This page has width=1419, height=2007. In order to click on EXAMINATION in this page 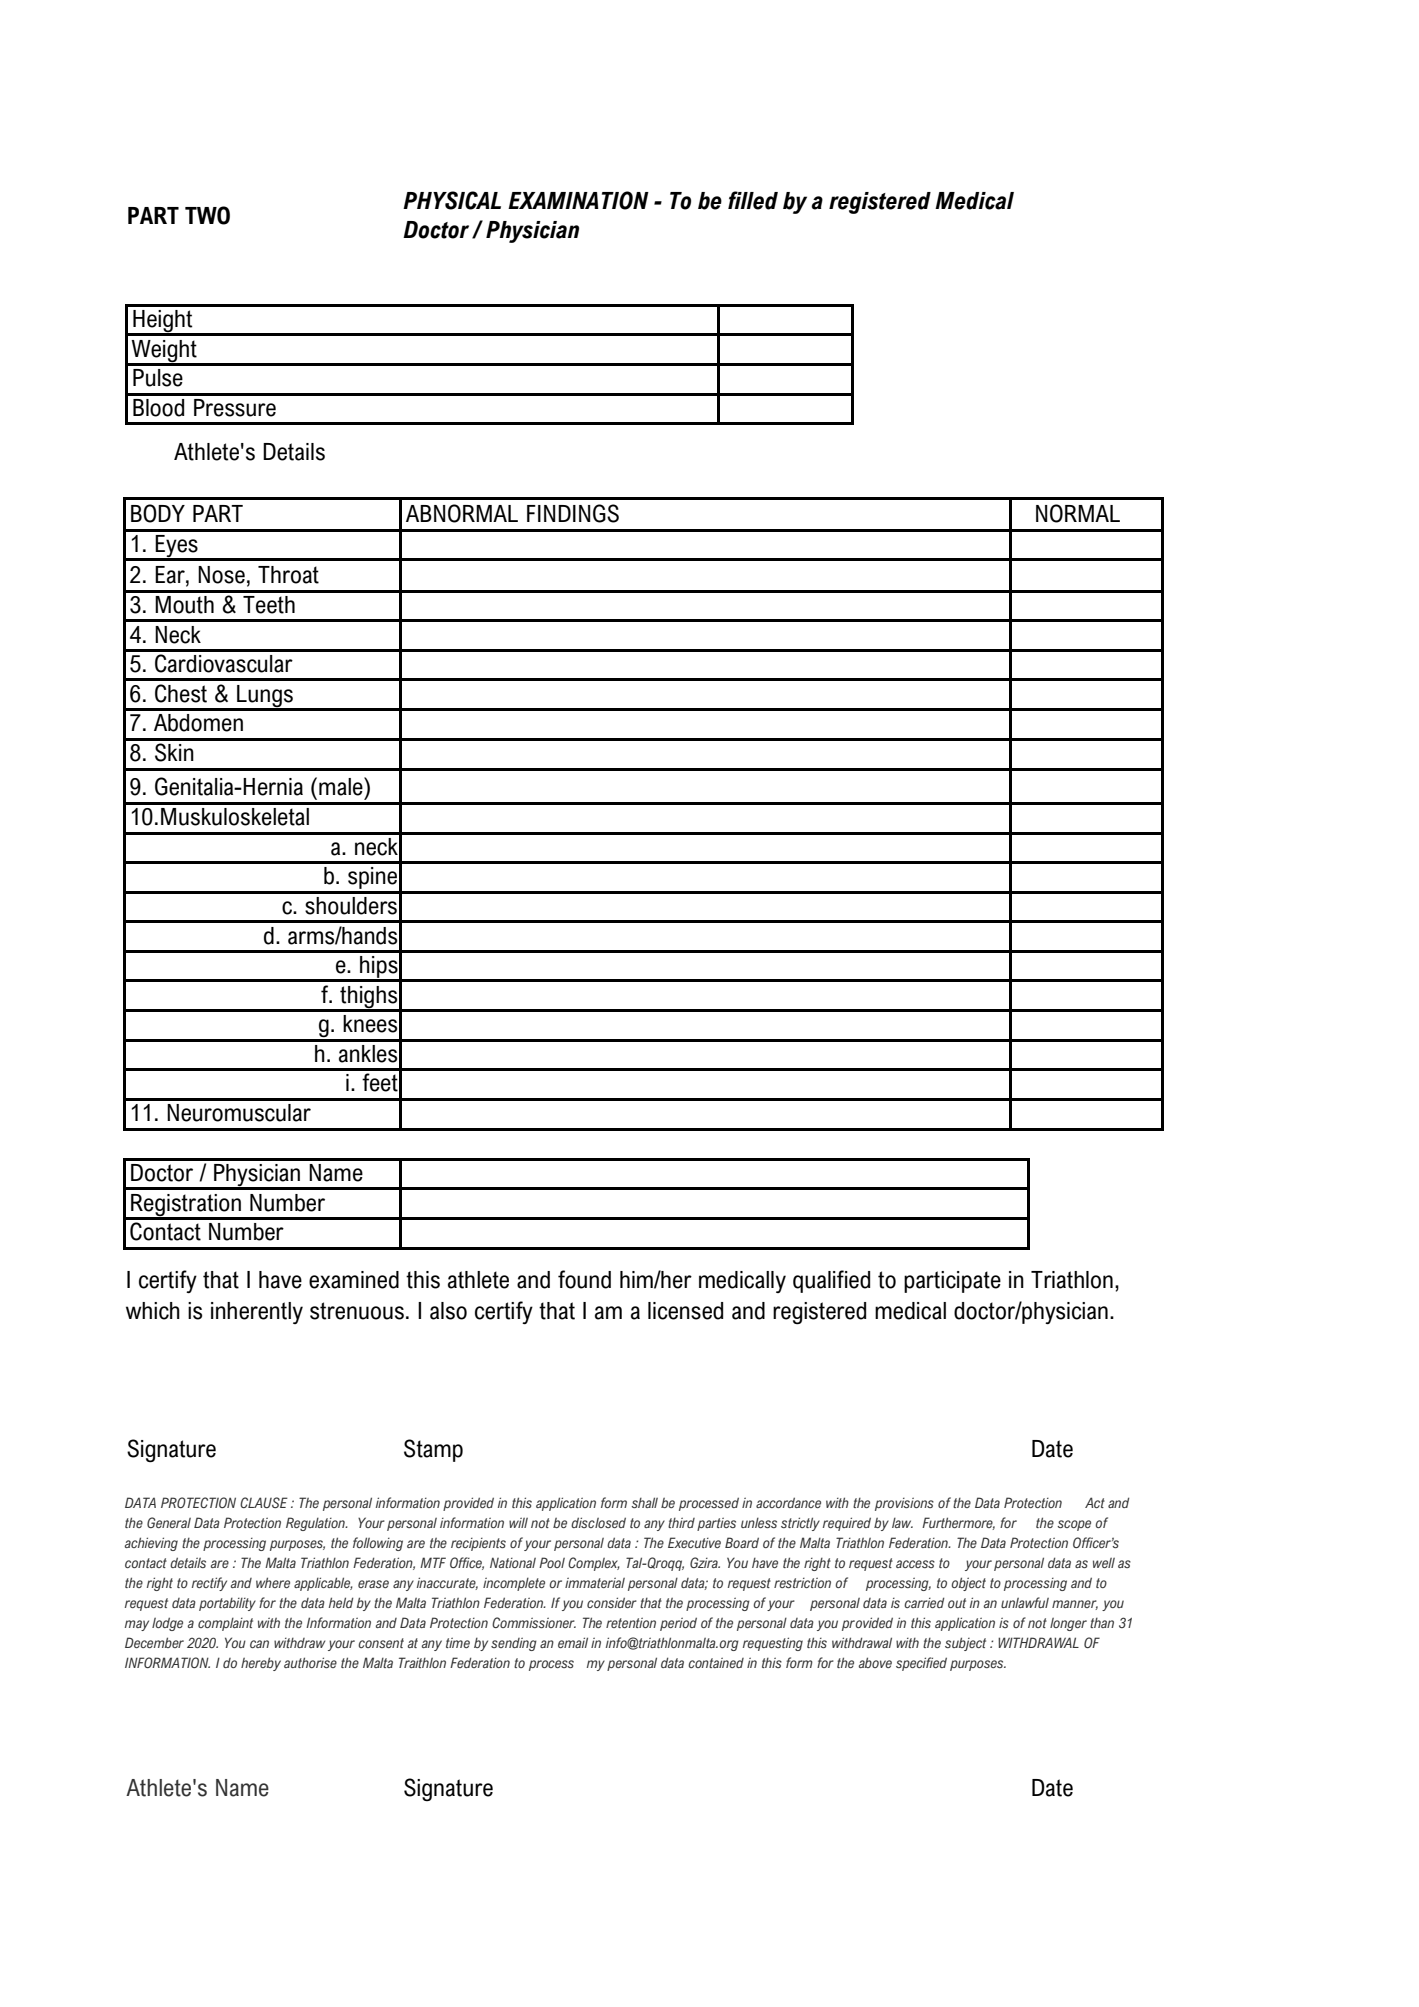, I will do `click(578, 200)`.
